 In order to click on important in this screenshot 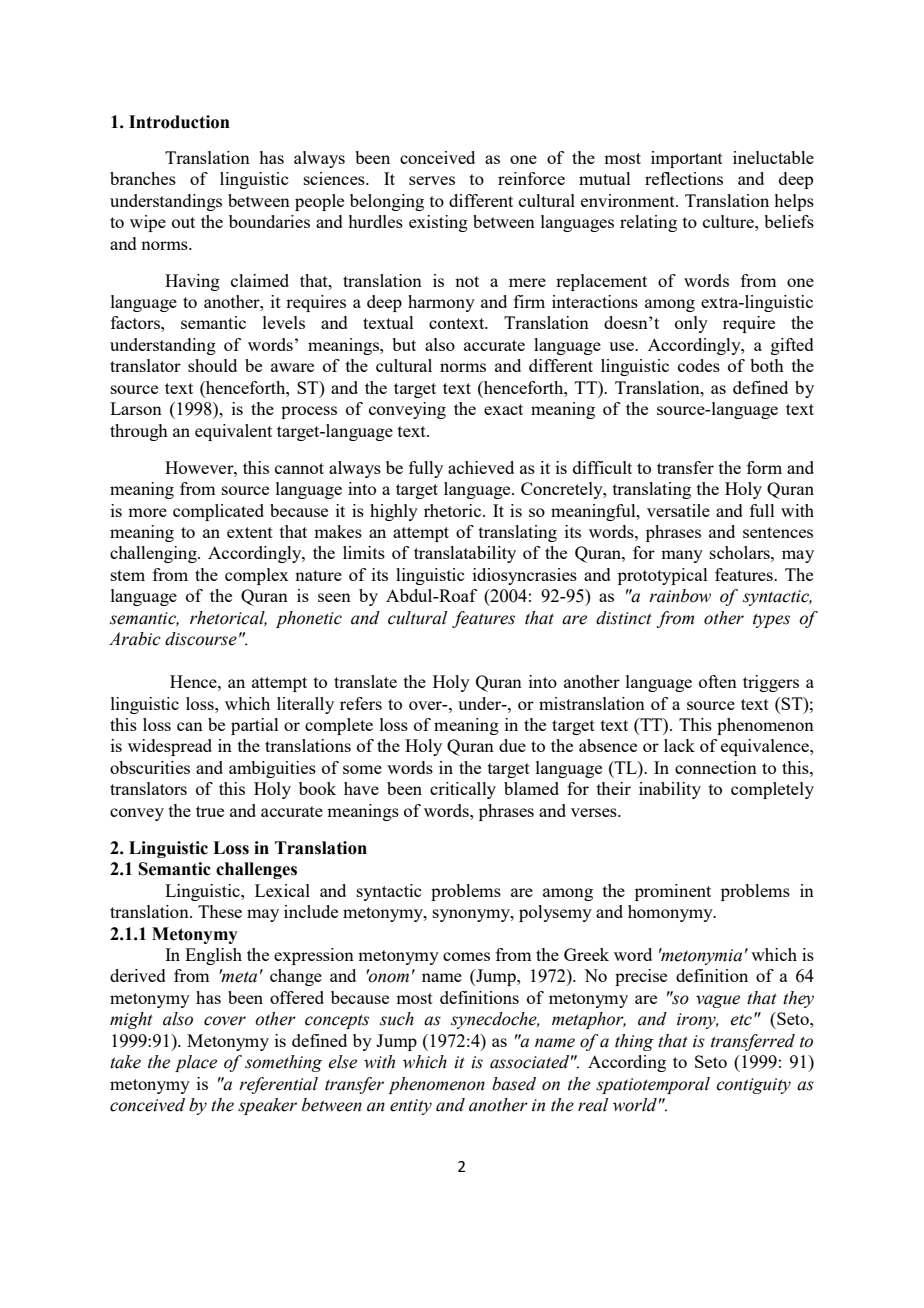, I will do `click(687, 159)`.
